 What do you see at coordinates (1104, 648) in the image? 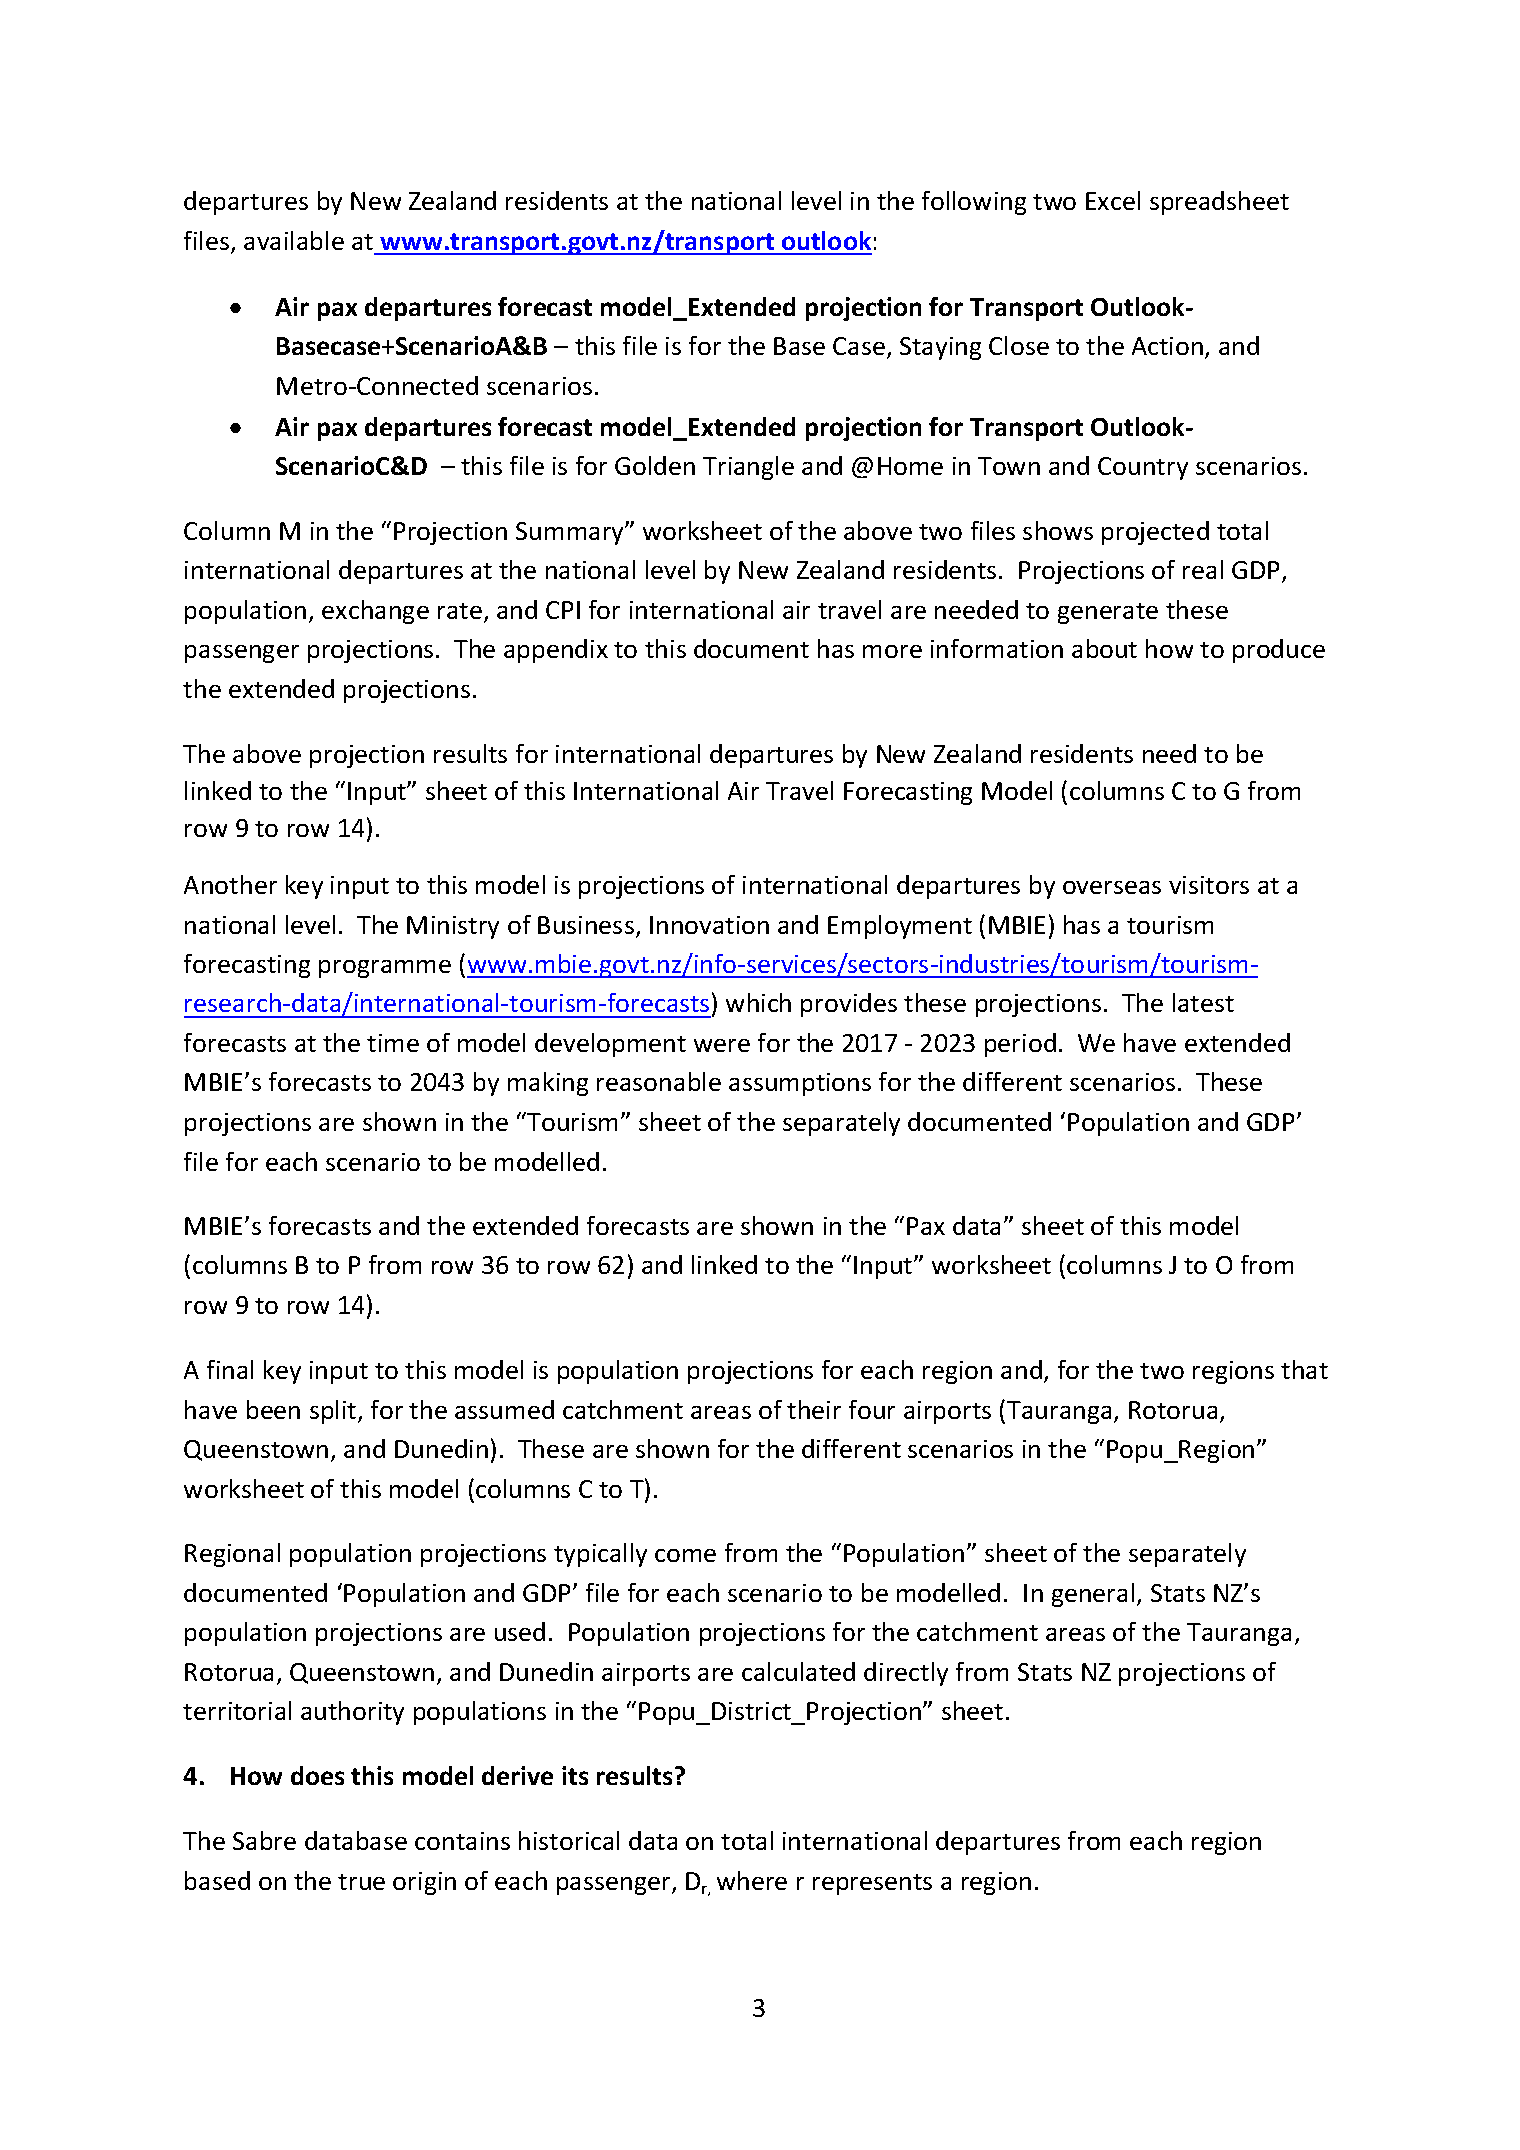
I see `about` at bounding box center [1104, 648].
